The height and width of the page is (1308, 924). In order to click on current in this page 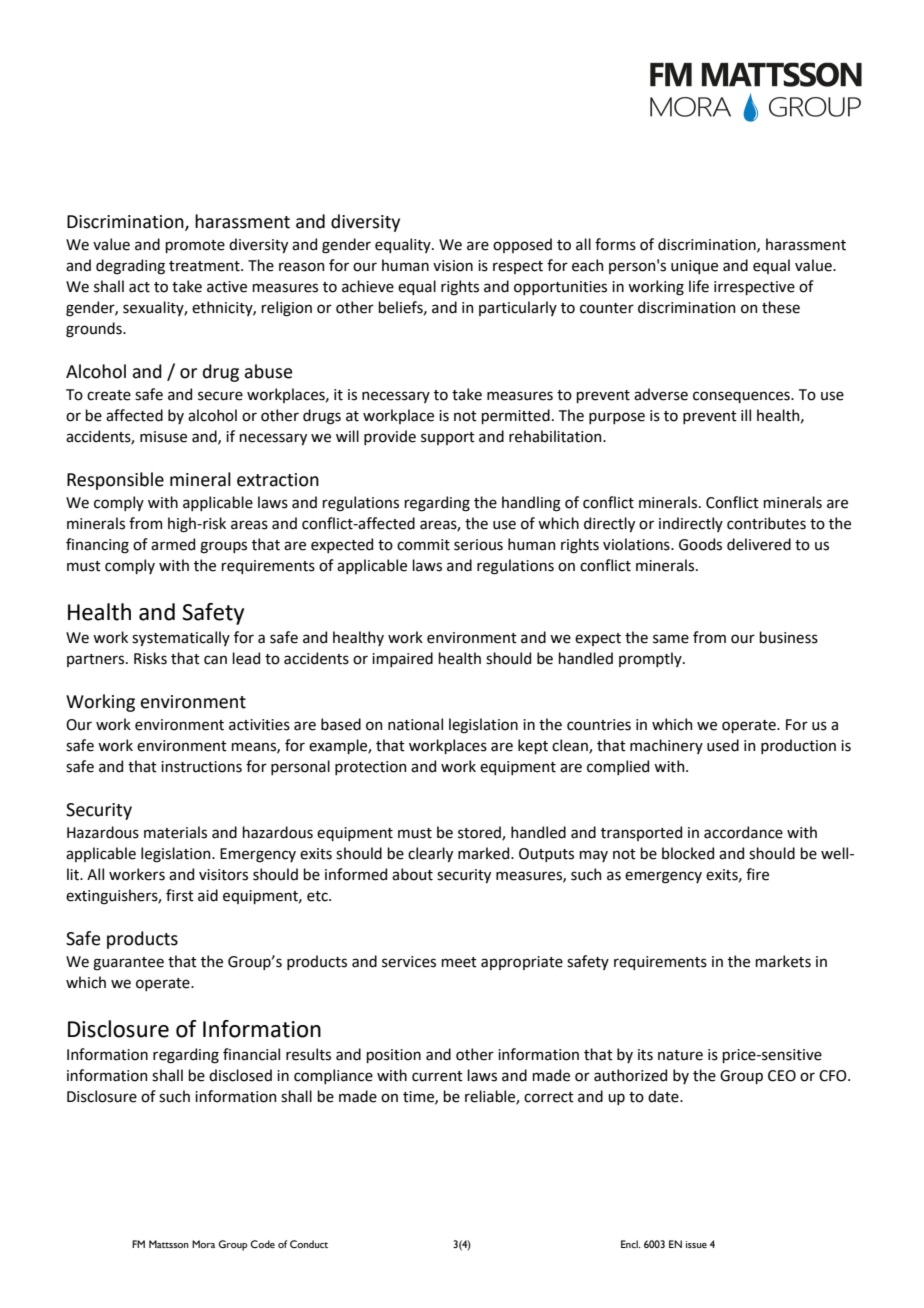, I will do `click(437, 1076)`.
